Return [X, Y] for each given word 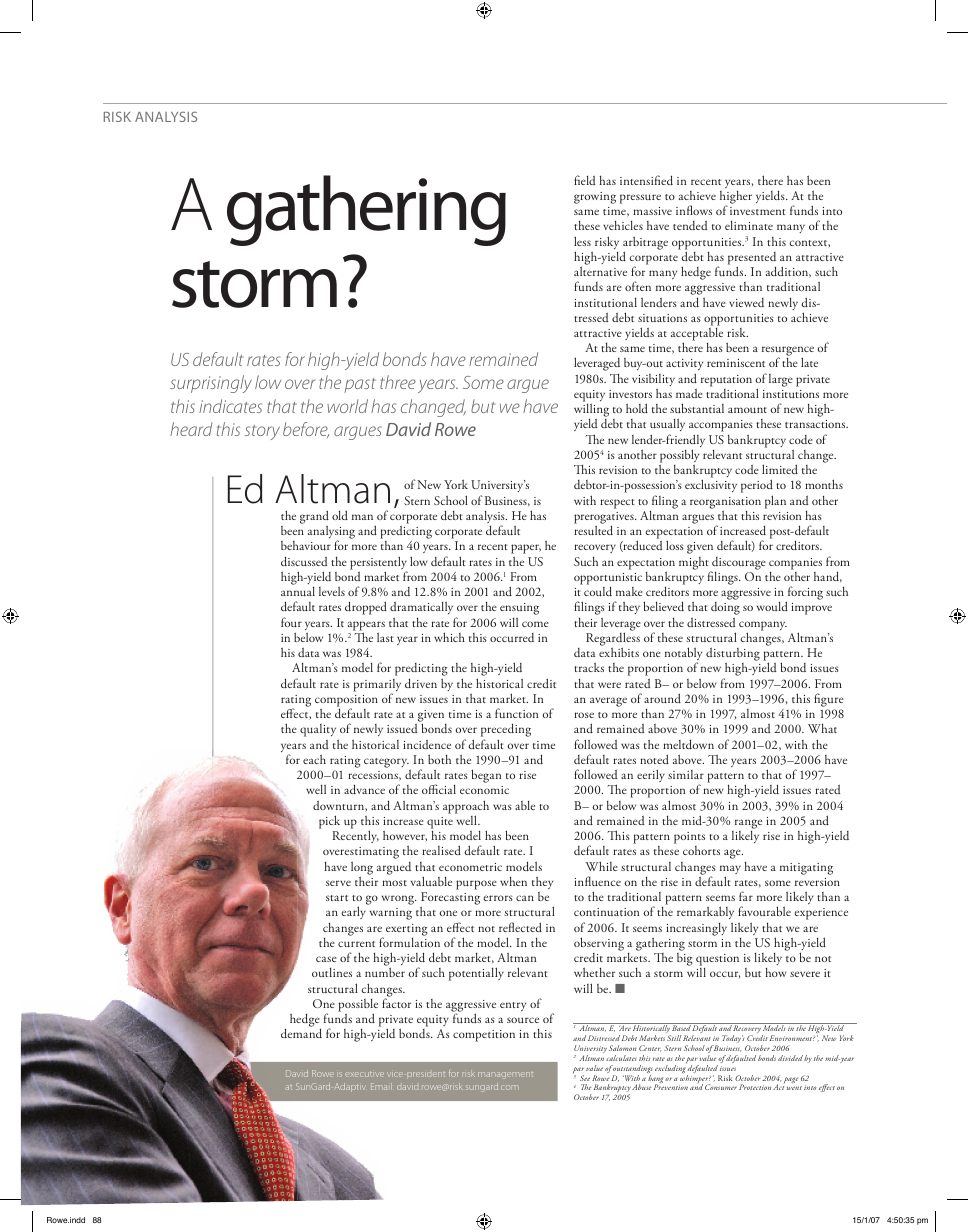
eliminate [749, 225]
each [314, 759]
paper [526, 549]
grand [314, 517]
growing [595, 198]
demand [301, 1033]
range [748, 824]
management [505, 1075]
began [486, 776]
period [757, 487]
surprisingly [211, 384]
